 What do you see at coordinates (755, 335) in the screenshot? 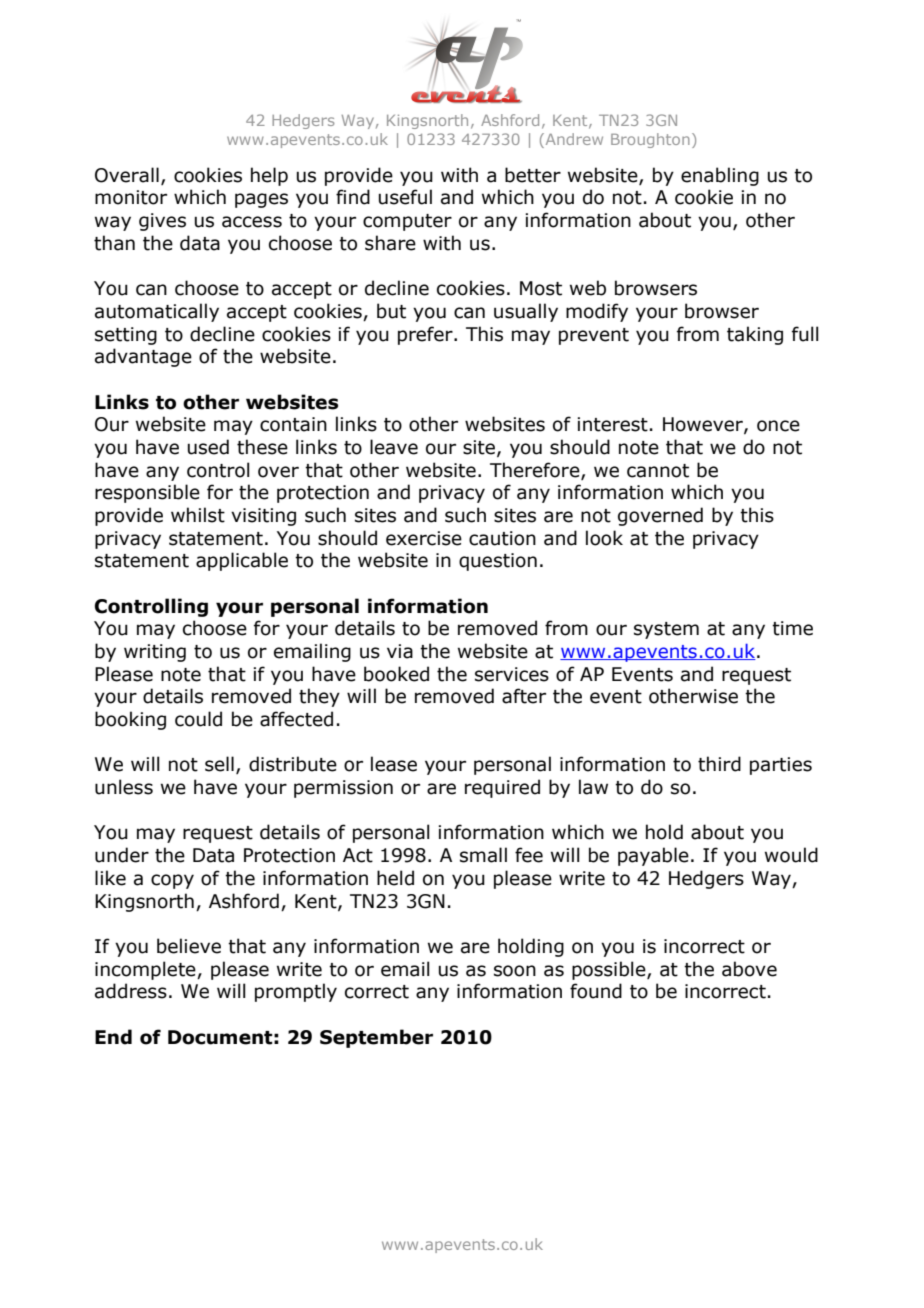
I see `taking` at bounding box center [755, 335].
